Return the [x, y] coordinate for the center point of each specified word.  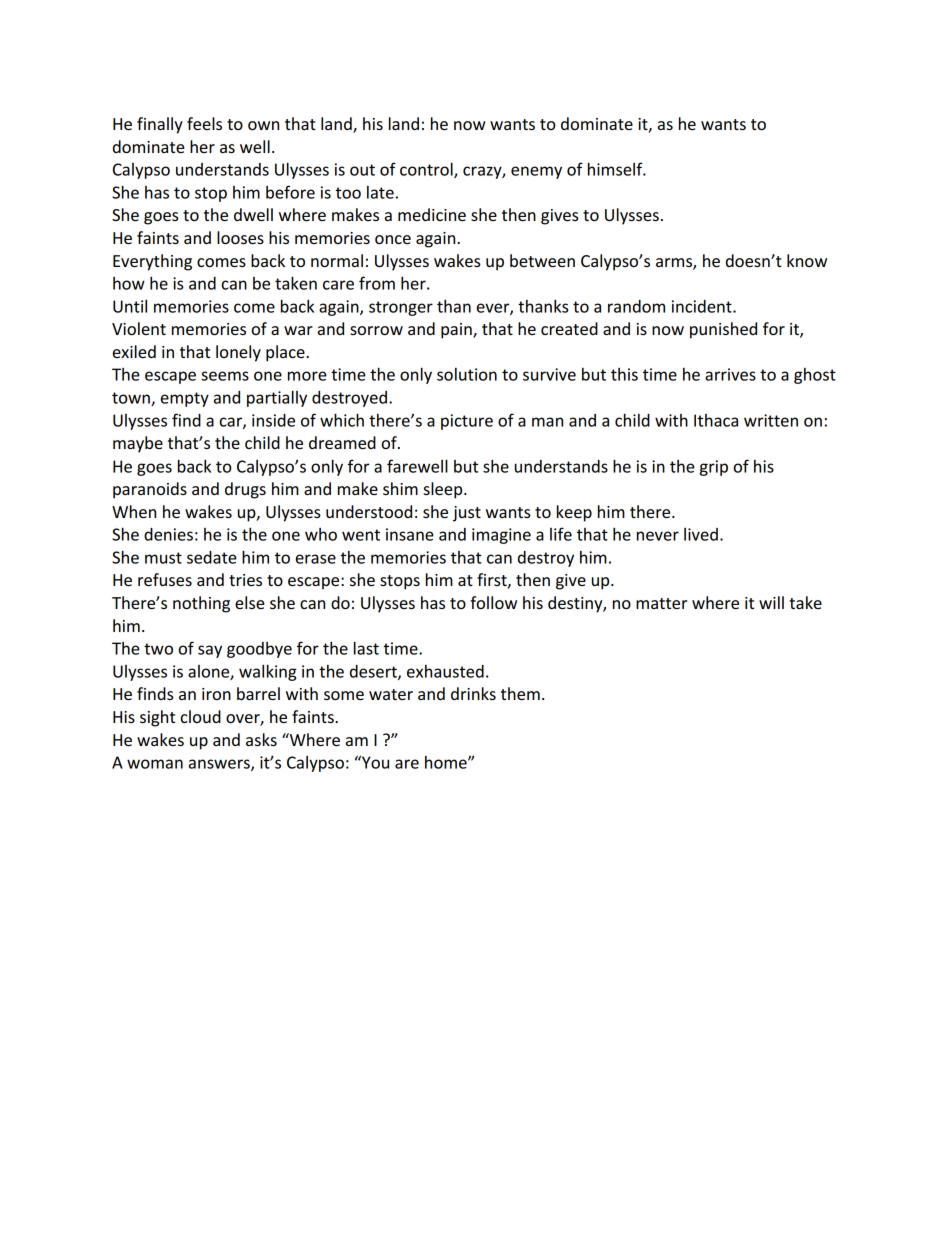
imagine [501, 536]
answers [220, 765]
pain [457, 331]
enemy [536, 172]
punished [723, 330]
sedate [212, 557]
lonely [238, 353]
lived [701, 534]
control [427, 170]
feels [204, 123]
